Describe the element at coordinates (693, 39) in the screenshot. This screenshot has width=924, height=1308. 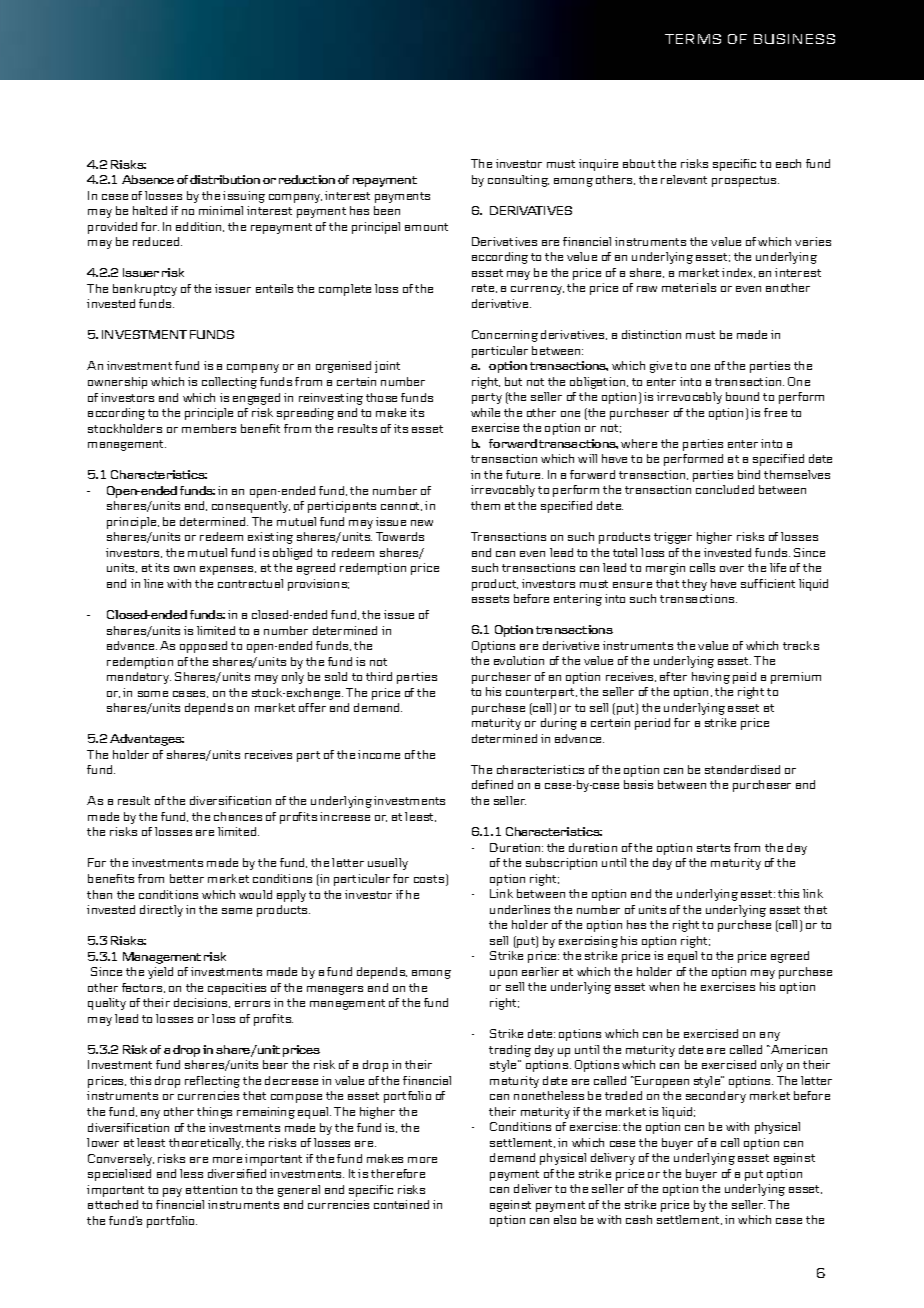
I see `TERMS` at that location.
